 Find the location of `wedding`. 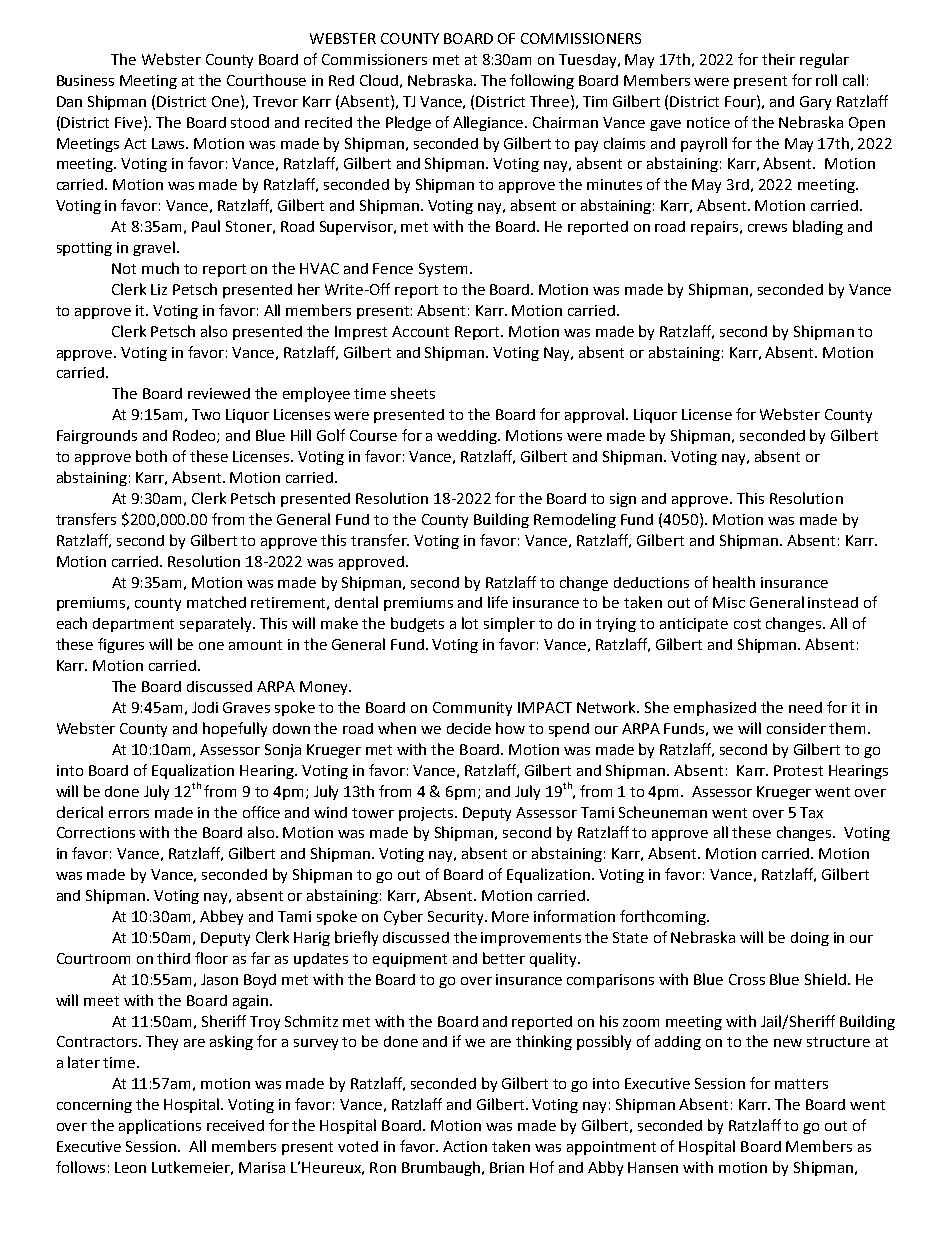

wedding is located at coordinates (468, 437).
